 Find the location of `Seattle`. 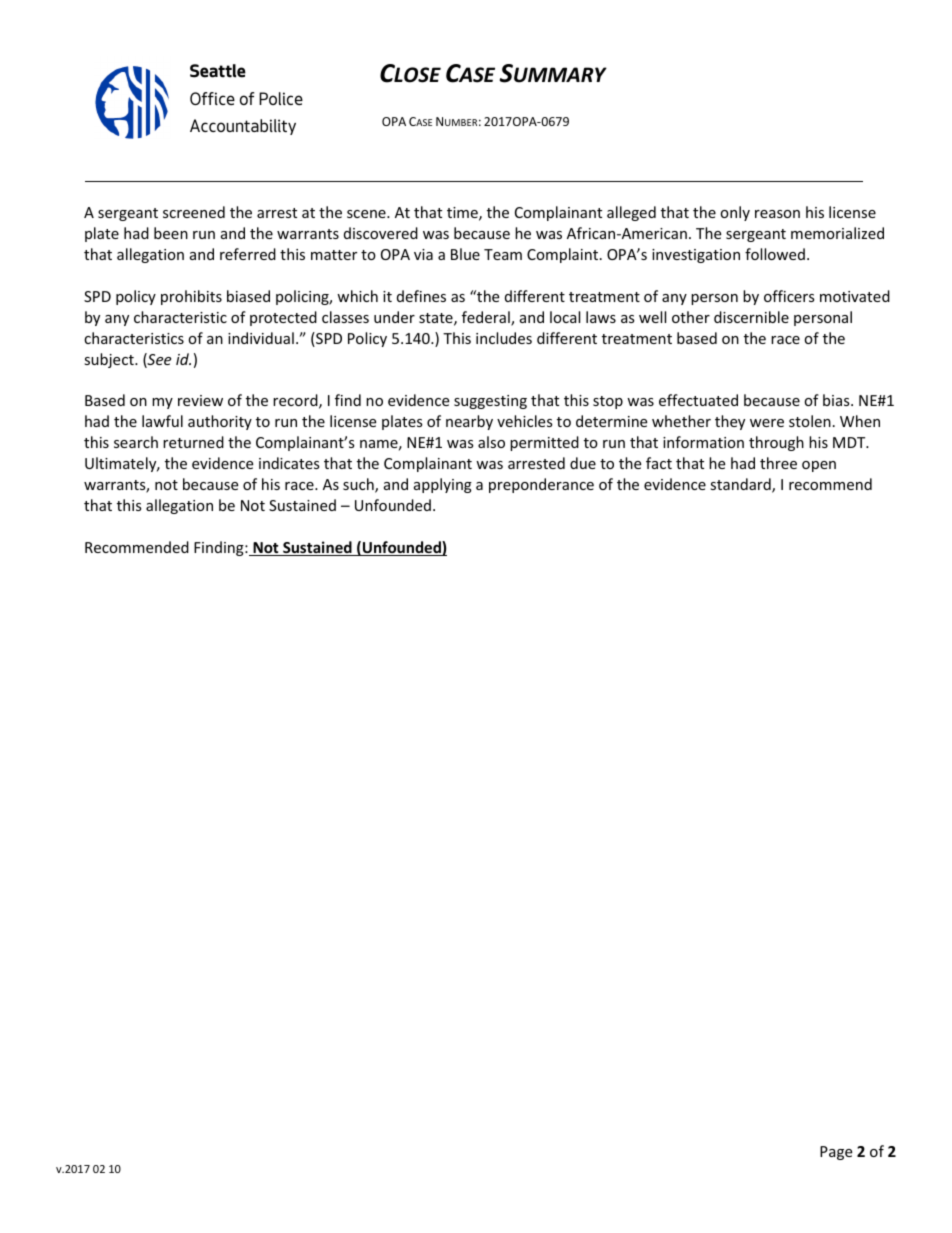

Seattle is located at coordinates (218, 71).
